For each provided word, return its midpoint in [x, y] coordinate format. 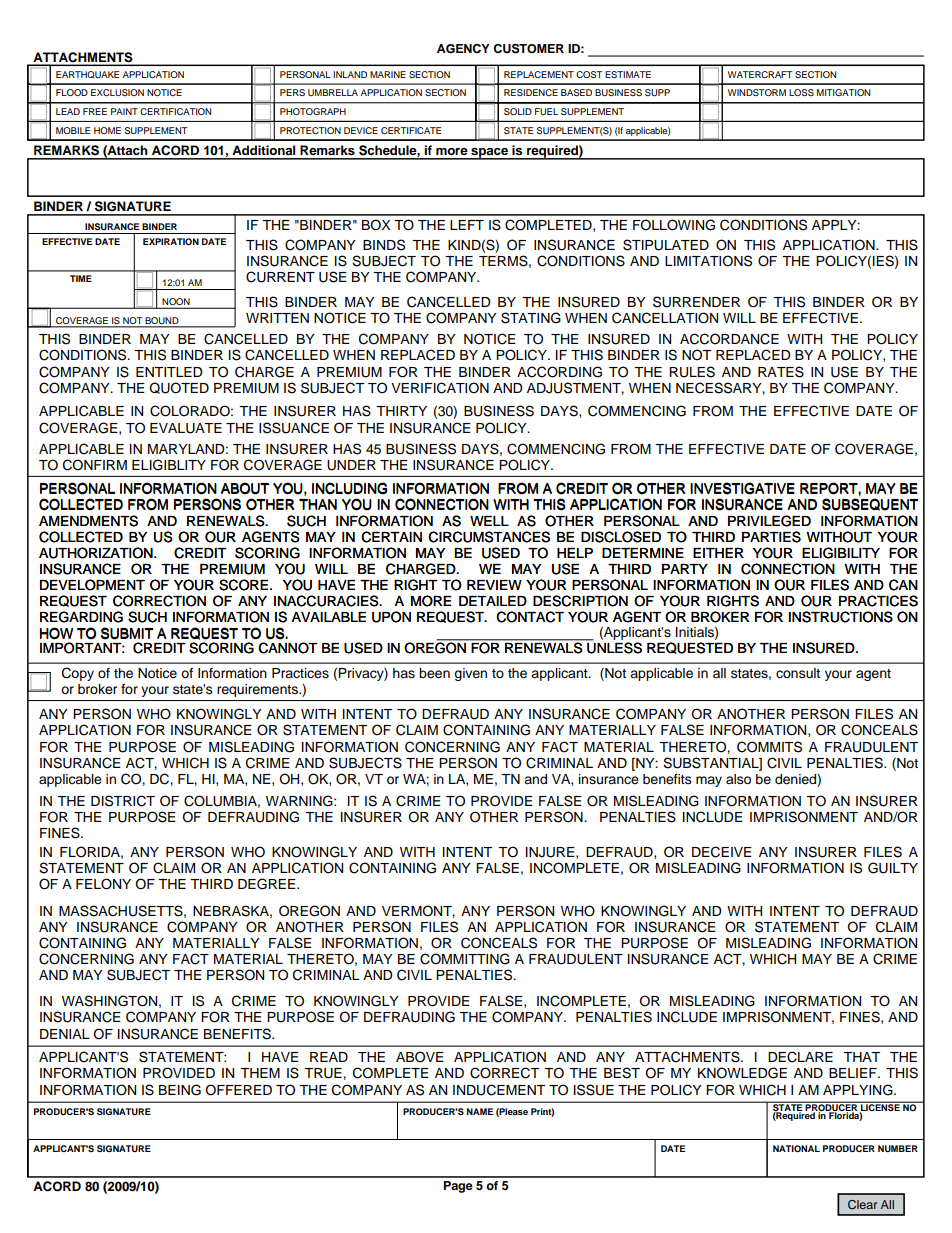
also [738, 779]
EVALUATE [186, 428]
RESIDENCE [531, 92]
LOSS [801, 92]
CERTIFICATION [175, 111]
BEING [180, 1090]
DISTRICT [123, 801]
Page [458, 1187]
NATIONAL [796, 1148]
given [470, 674]
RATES [781, 372]
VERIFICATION [440, 388]
